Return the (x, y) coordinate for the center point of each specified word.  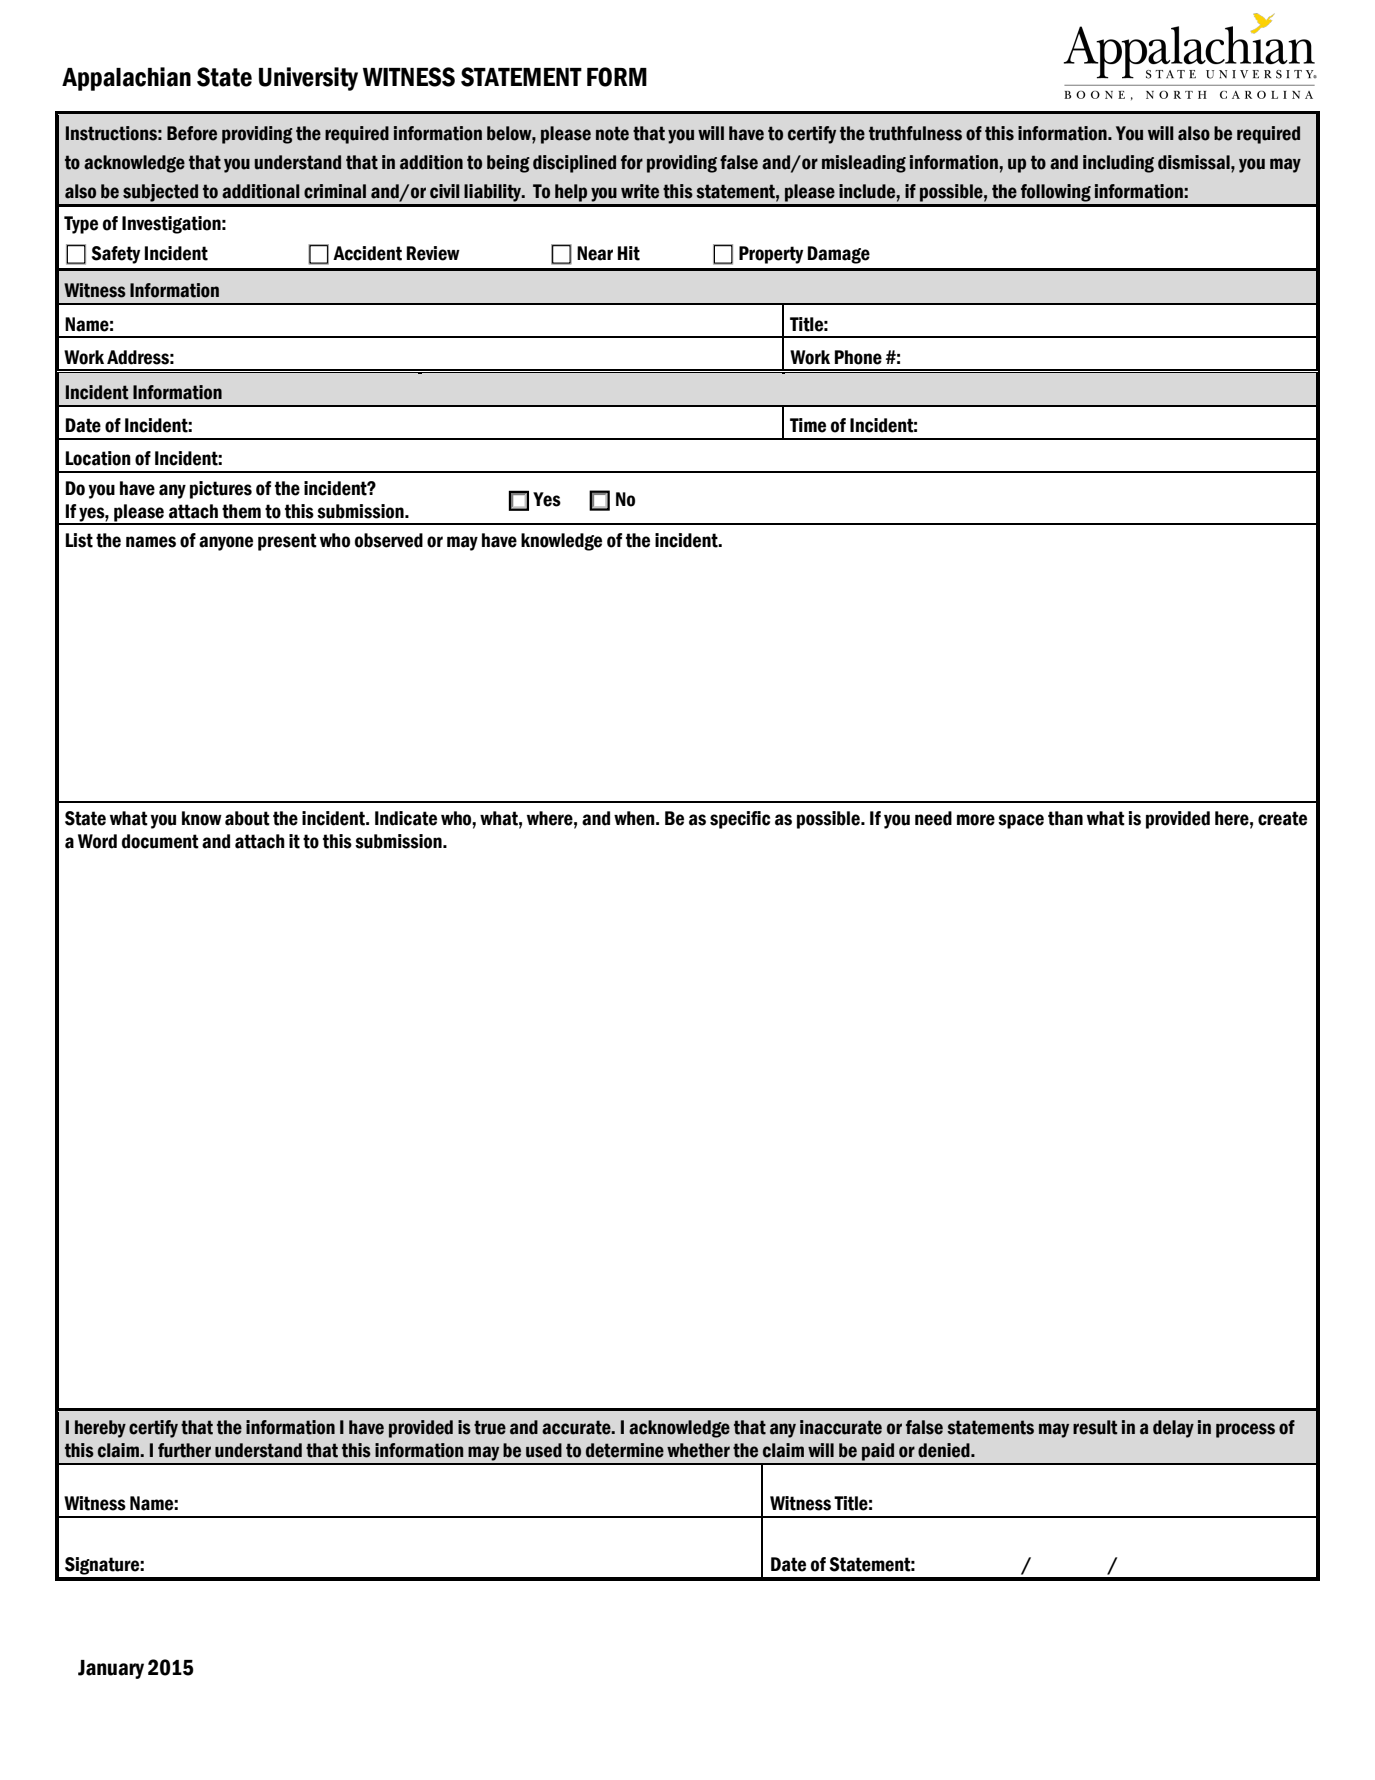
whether (698, 1450)
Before (192, 133)
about (247, 818)
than (1065, 818)
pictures (221, 490)
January (111, 1669)
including (1118, 164)
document (160, 841)
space (1021, 821)
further (184, 1450)
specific (740, 820)
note (612, 133)
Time (808, 425)
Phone (858, 357)
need (933, 818)
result (1095, 1427)
